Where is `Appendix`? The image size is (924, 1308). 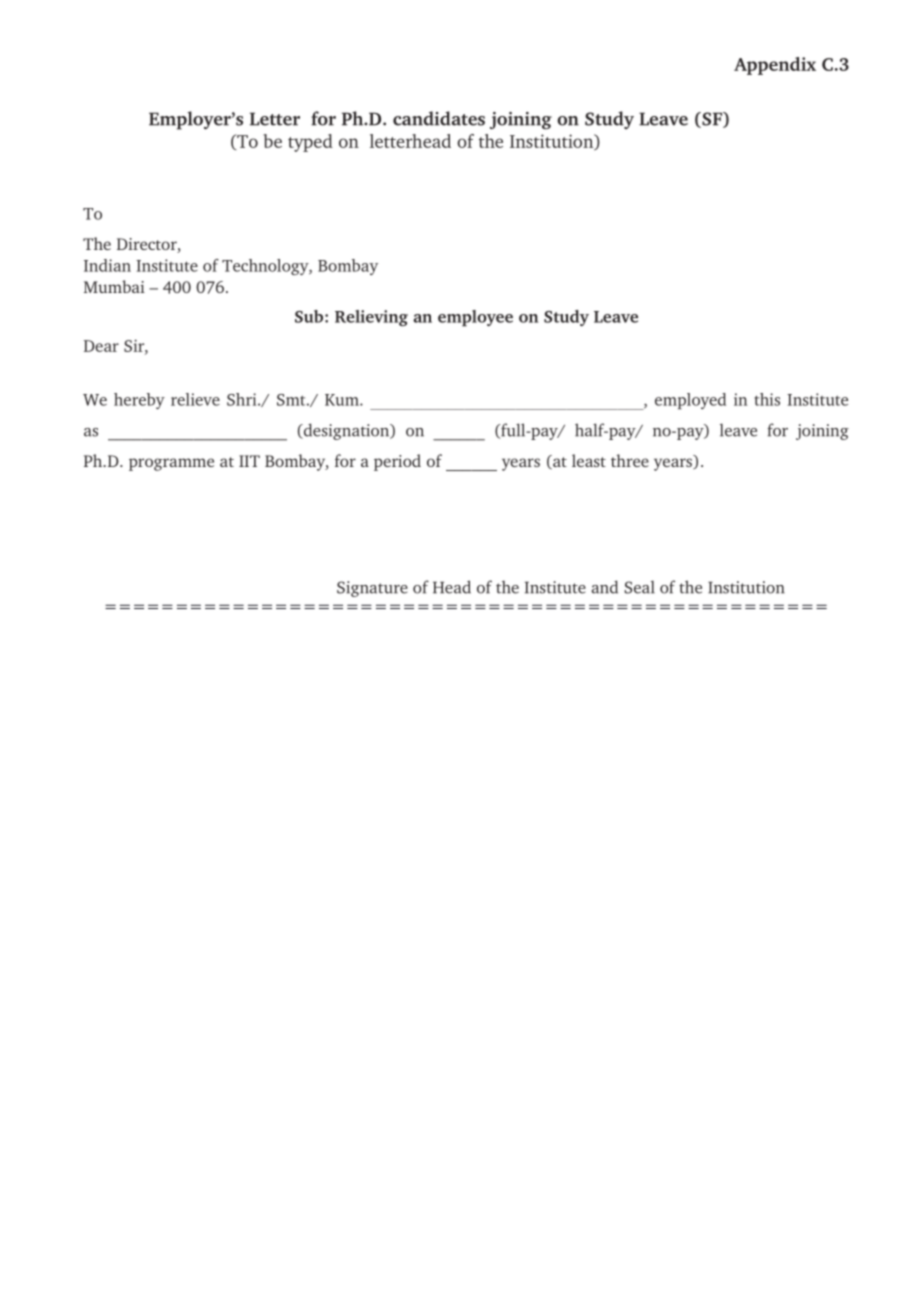 Appendix is located at coordinates (775, 66).
